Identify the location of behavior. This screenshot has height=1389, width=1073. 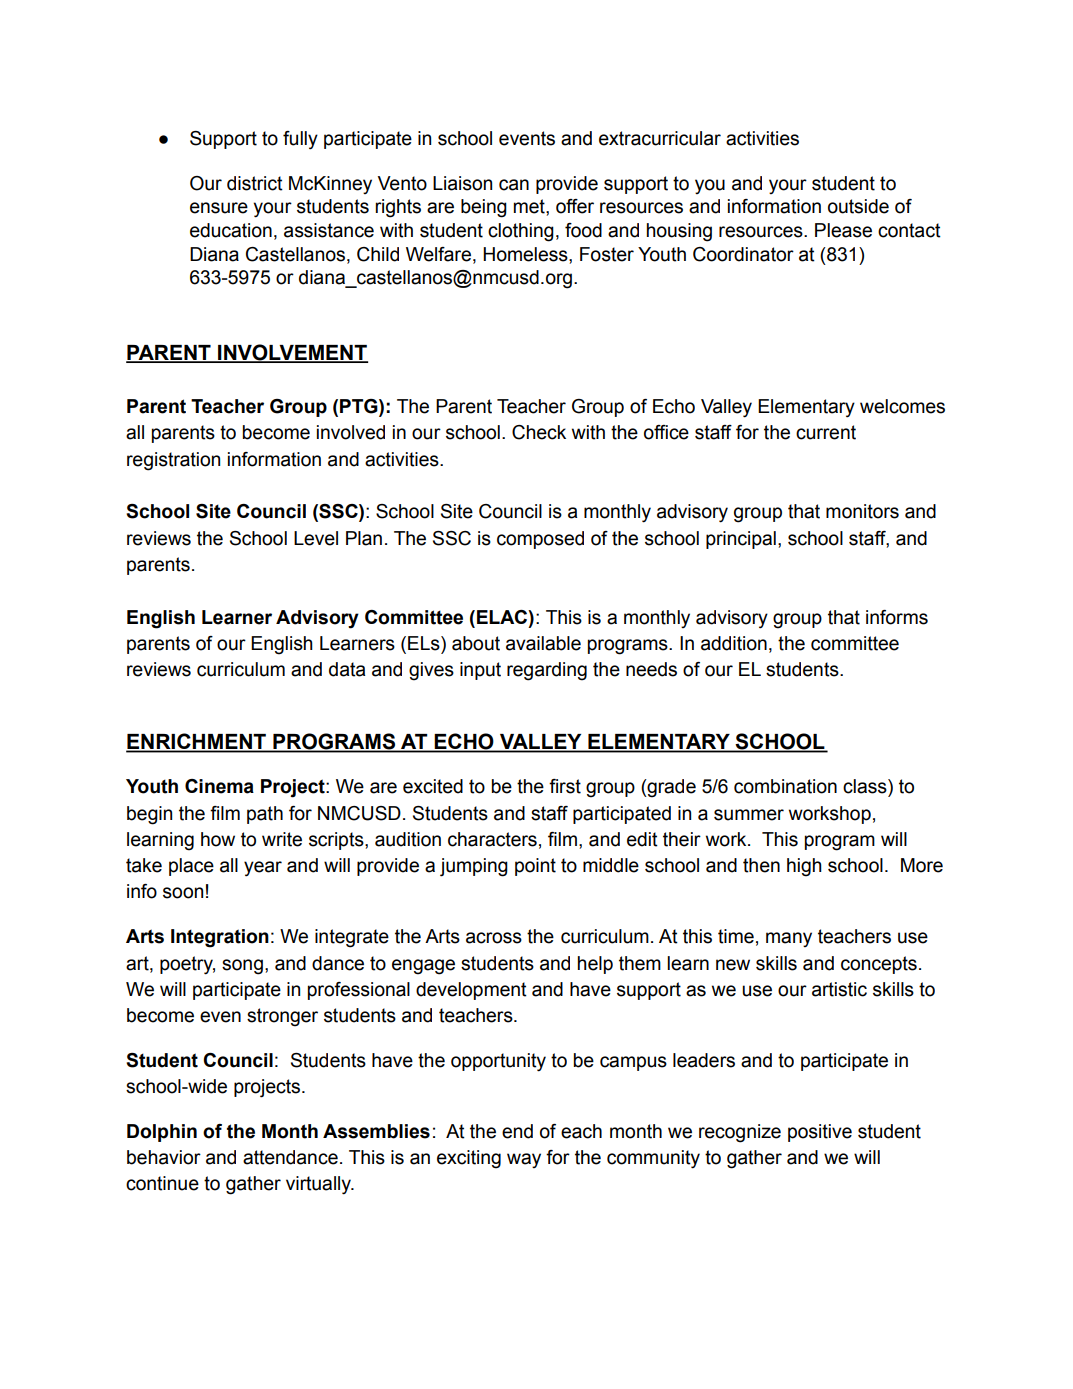
(164, 1157).
